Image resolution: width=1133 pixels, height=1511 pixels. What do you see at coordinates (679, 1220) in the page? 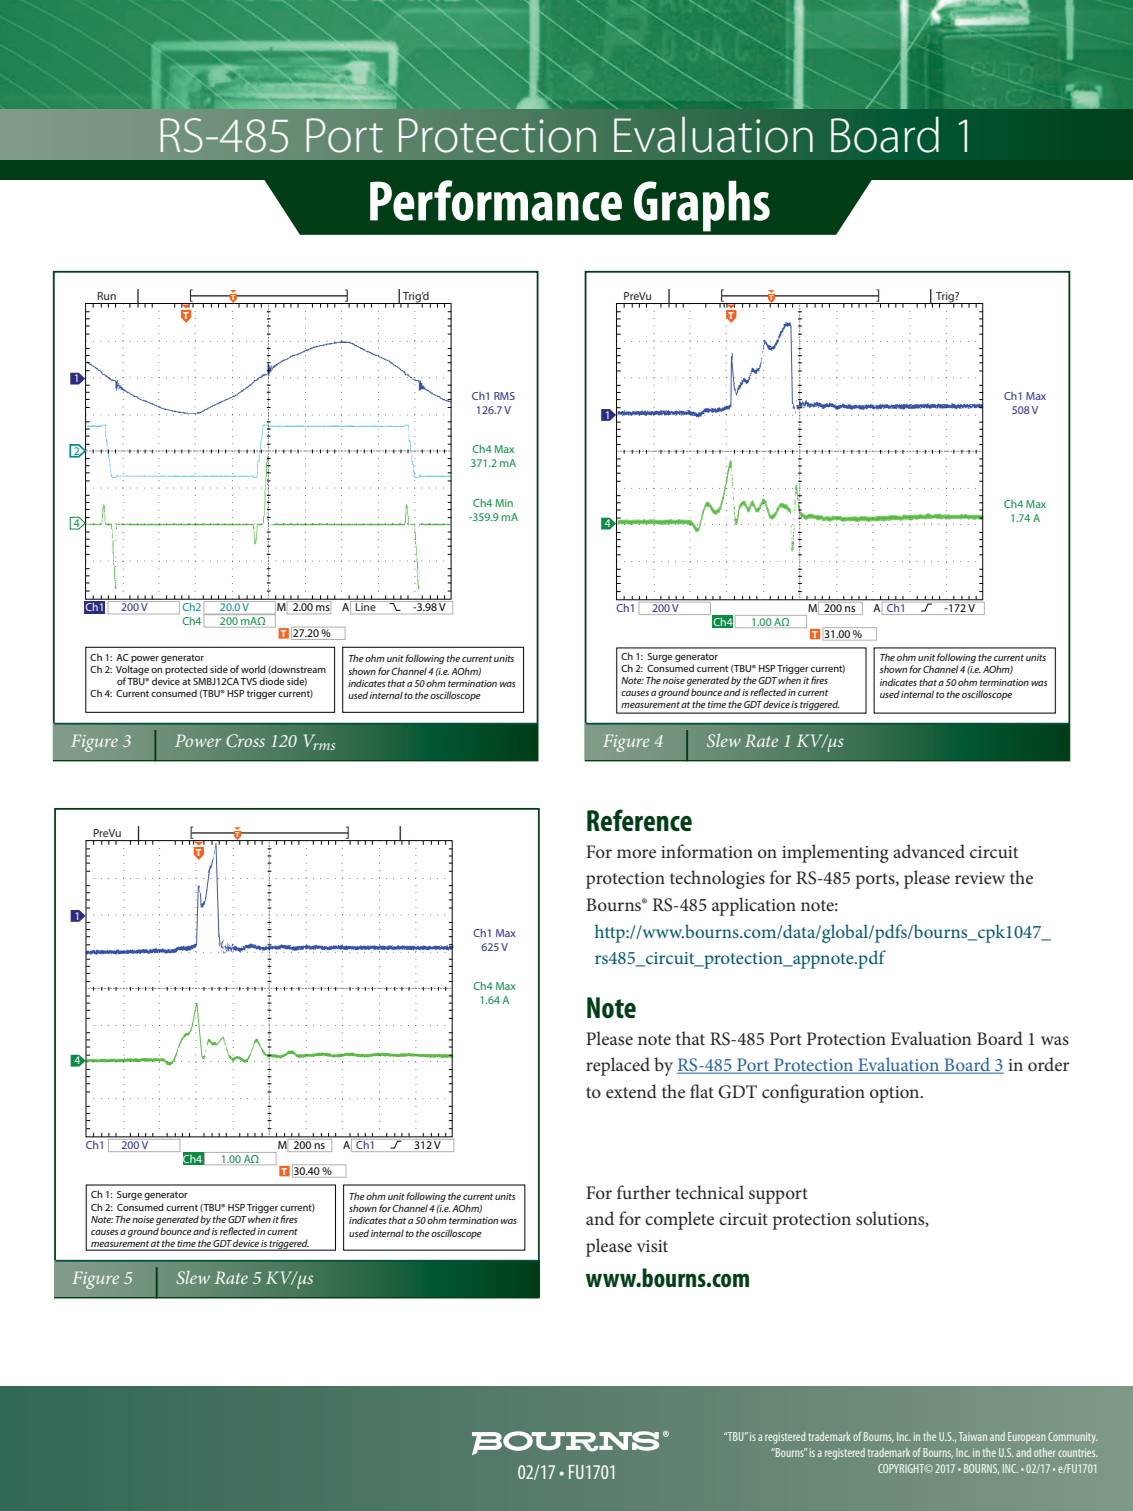
I see `complete` at bounding box center [679, 1220].
